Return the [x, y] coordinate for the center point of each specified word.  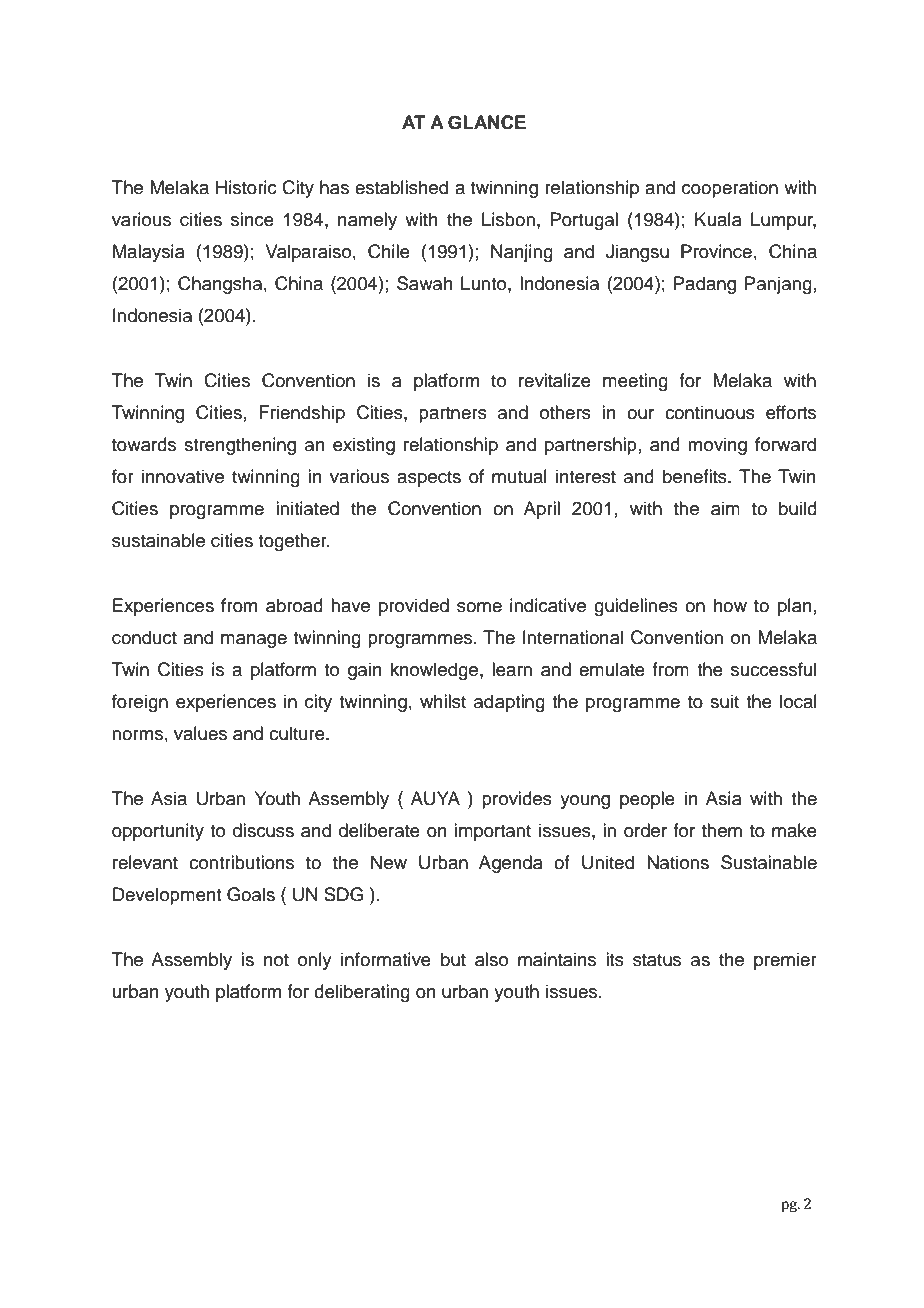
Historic [246, 187]
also [491, 959]
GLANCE [487, 122]
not [276, 960]
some [479, 607]
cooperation [730, 189]
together [293, 542]
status [657, 960]
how [730, 605]
